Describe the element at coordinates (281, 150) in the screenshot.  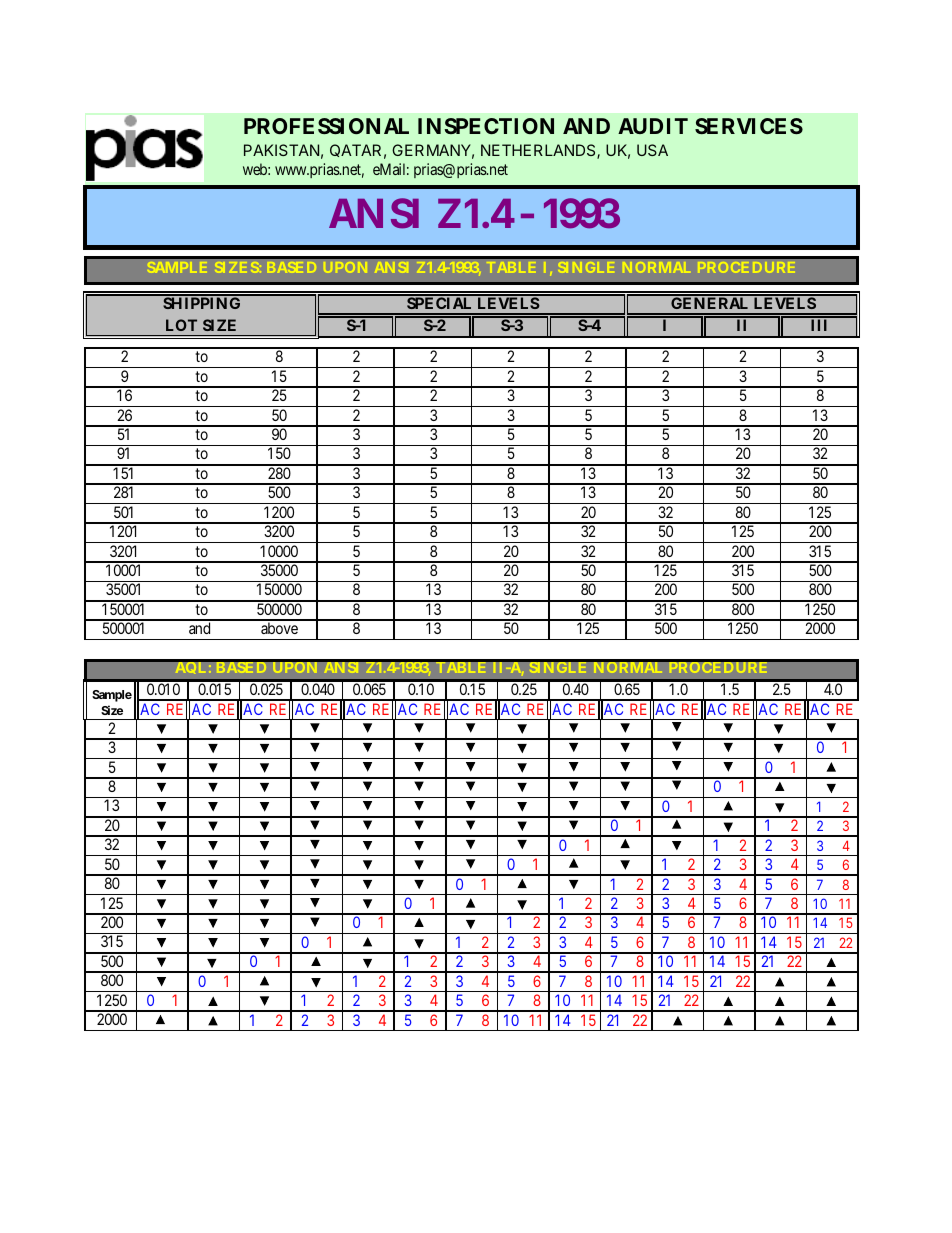
I see `PAKISTAN` at that location.
